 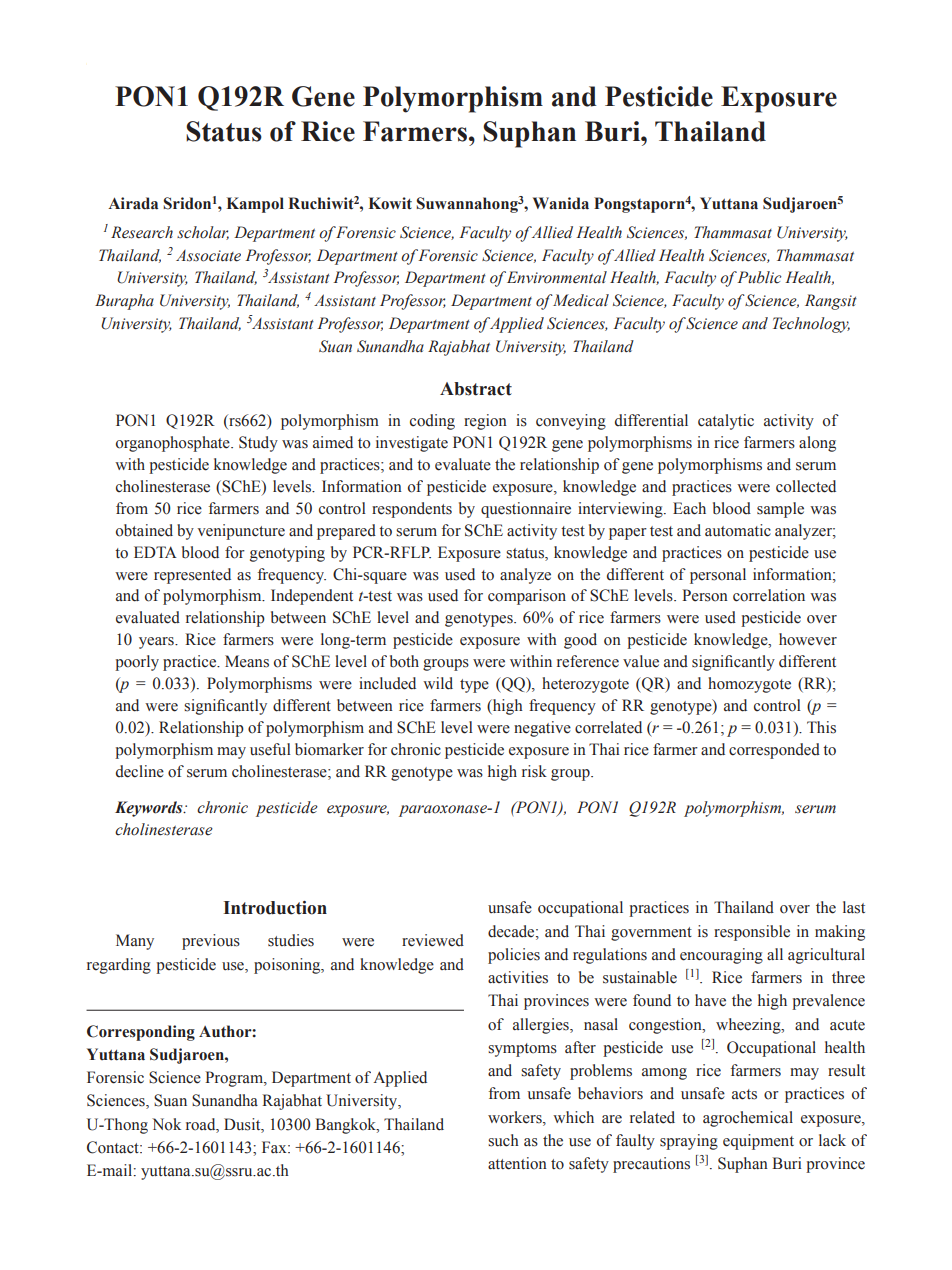 What do you see at coordinates (247, 661) in the image?
I see `Means` at bounding box center [247, 661].
